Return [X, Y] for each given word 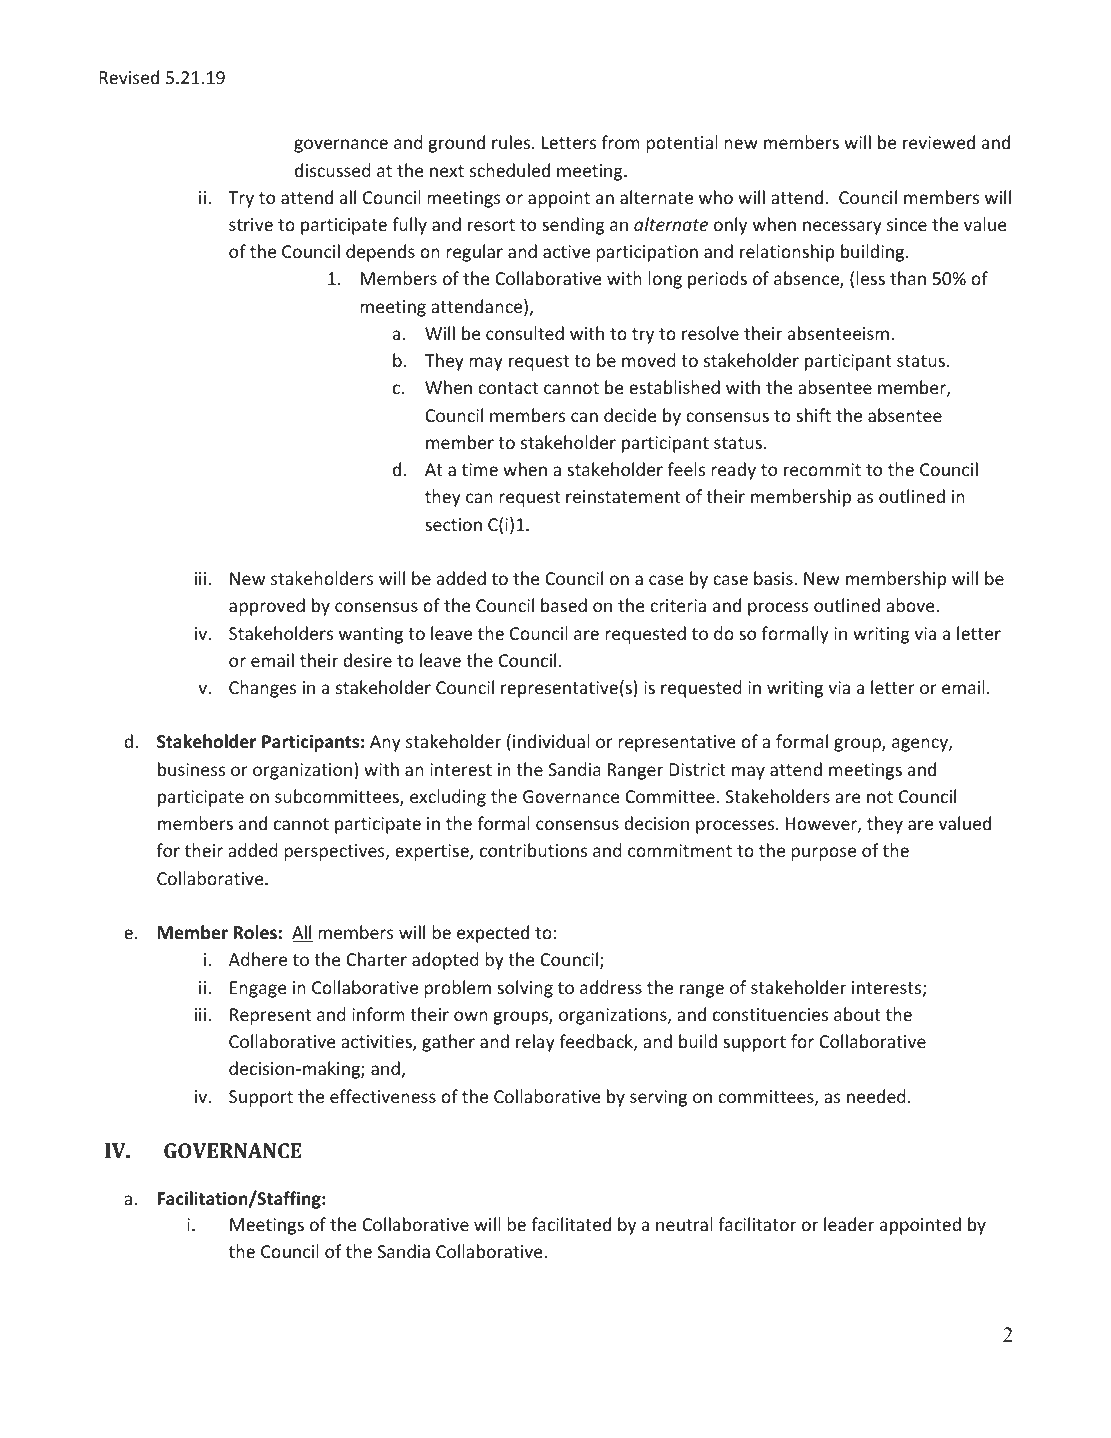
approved [267, 607]
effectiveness [383, 1096]
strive [251, 224]
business [191, 769]
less [870, 278]
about [857, 1014]
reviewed [939, 142]
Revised [129, 77]
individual [551, 741]
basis [774, 578]
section [453, 524]
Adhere [258, 959]
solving [525, 989]
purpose [823, 854]
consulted [525, 333]
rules [512, 142]
